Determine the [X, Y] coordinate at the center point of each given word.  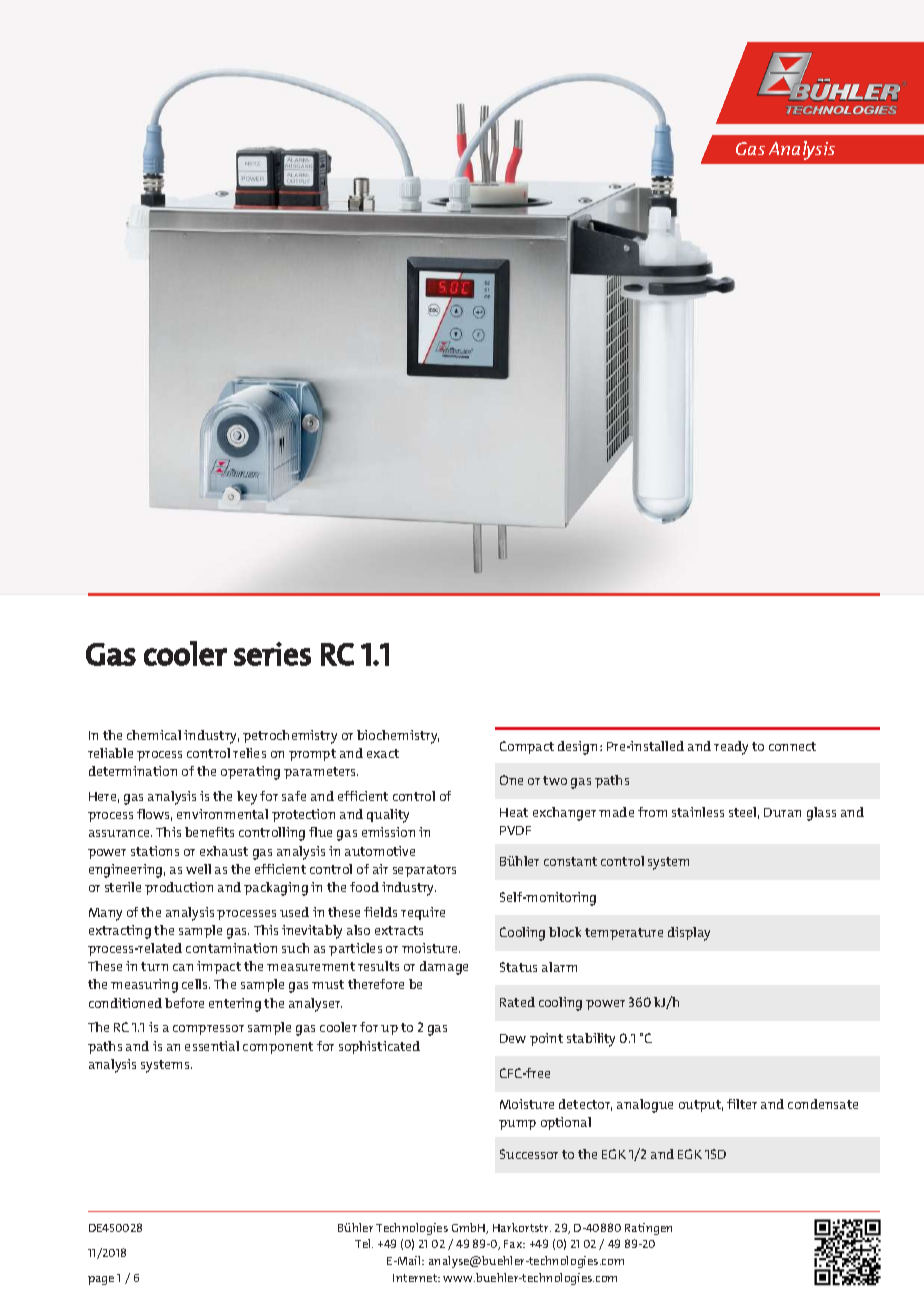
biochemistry [398, 737]
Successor [529, 1154]
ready [731, 748]
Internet [416, 1278]
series [272, 654]
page [101, 1280]
